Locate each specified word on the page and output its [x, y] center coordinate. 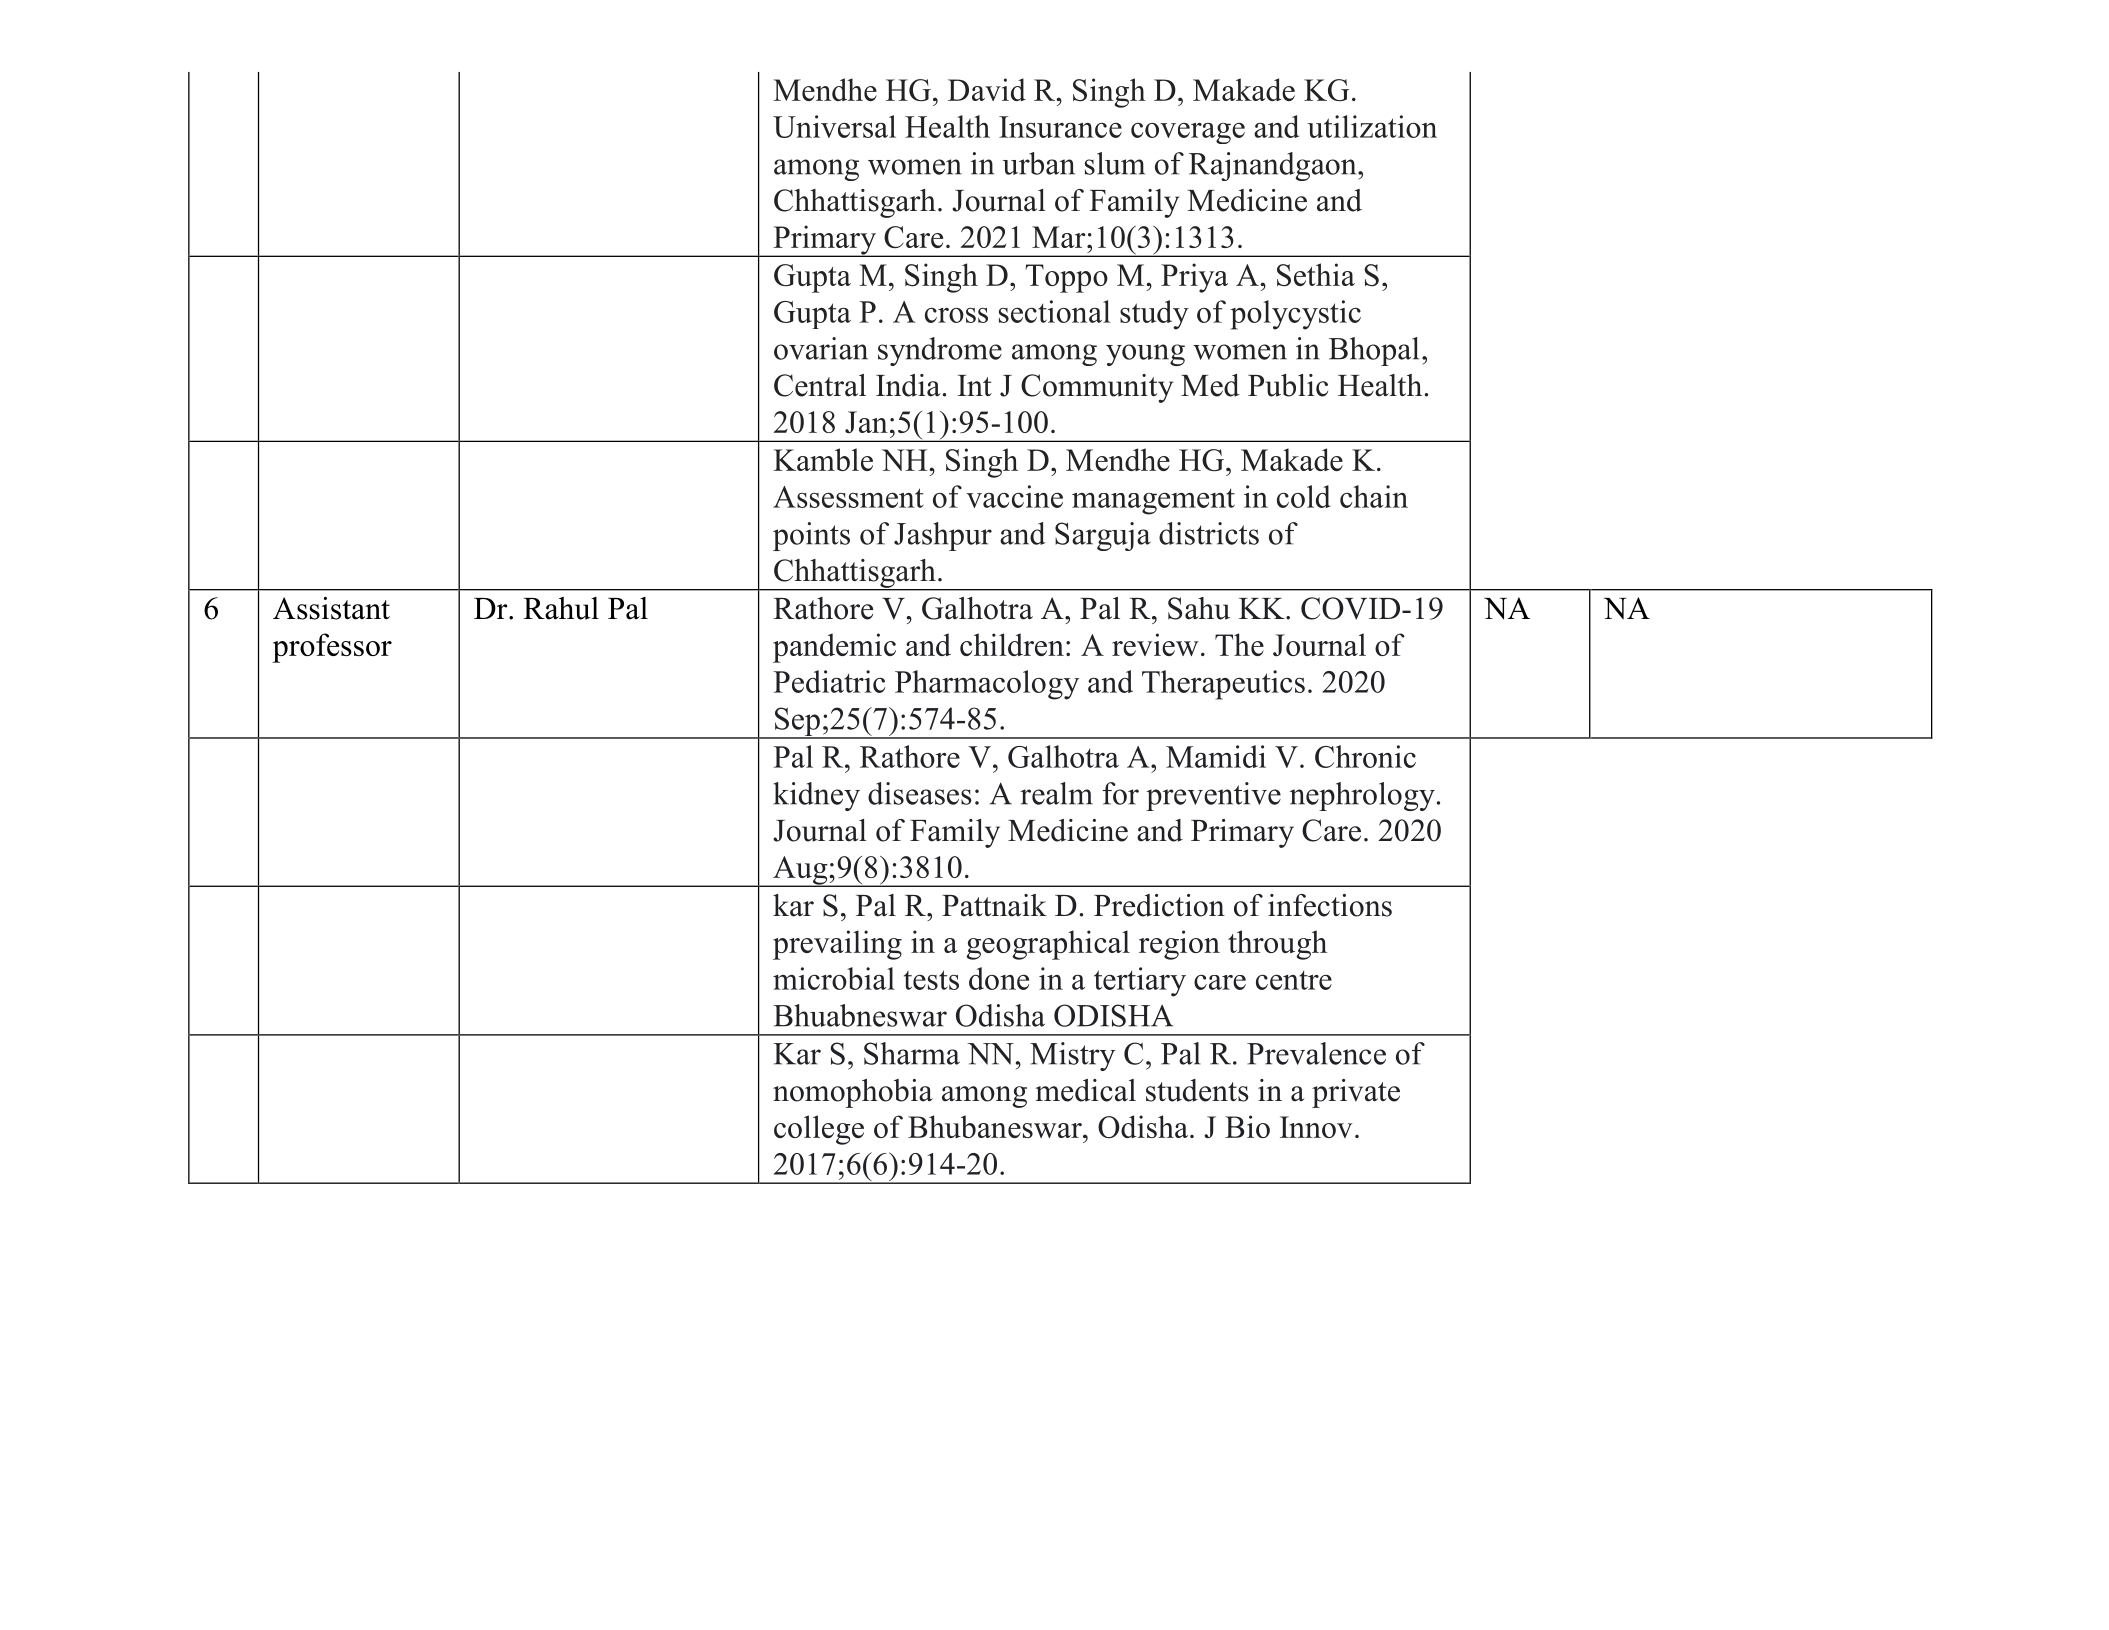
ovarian [821, 348]
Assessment [848, 497]
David [987, 89]
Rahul [561, 608]
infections [1330, 905]
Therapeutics [1223, 685]
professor [332, 648]
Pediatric [829, 681]
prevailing [837, 945]
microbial [834, 978]
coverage [1188, 133]
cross [956, 315]
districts [1209, 533]
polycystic [1295, 315]
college [819, 1130]
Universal [834, 126]
